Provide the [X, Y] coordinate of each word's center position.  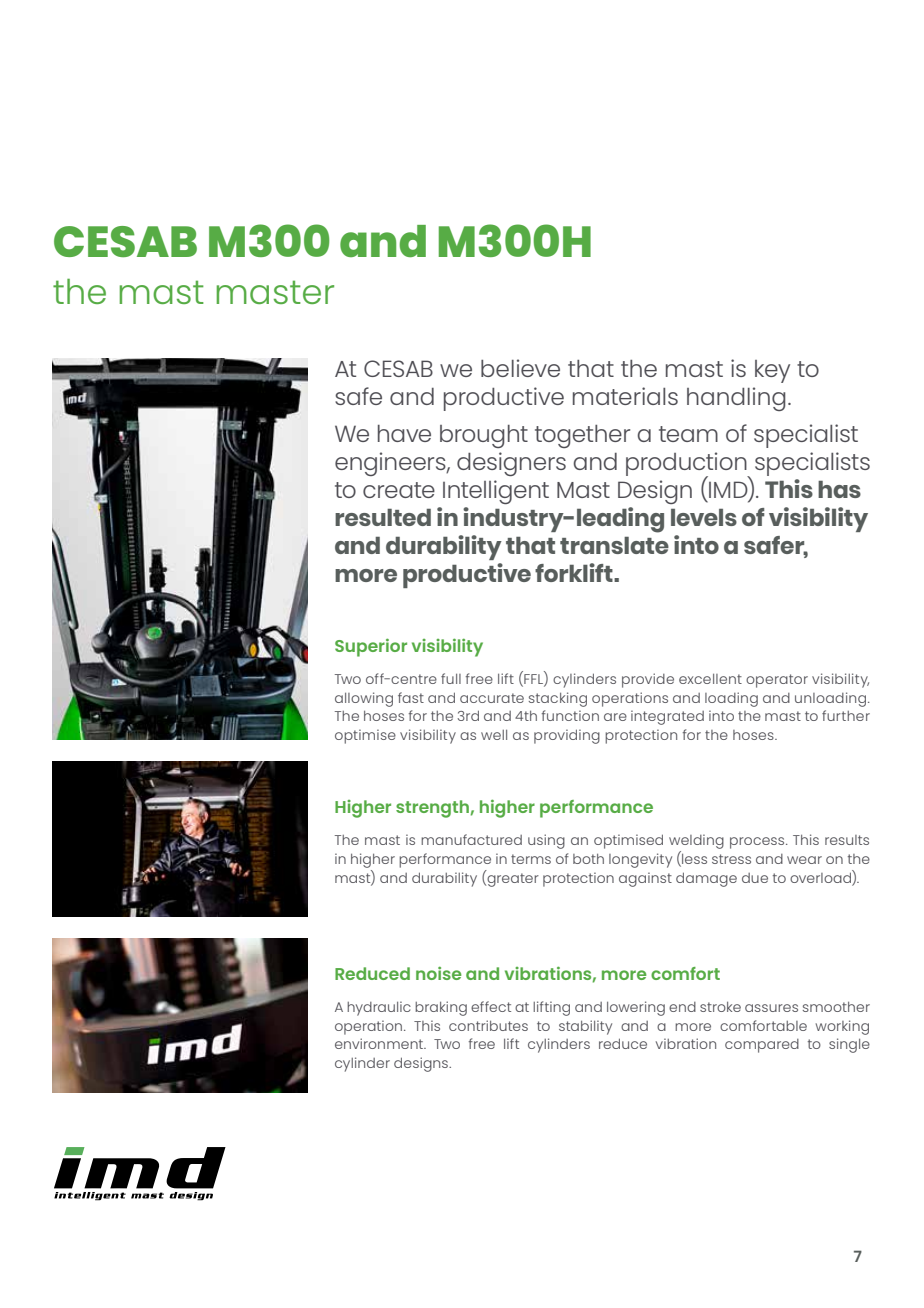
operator [777, 681]
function [570, 715]
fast [411, 697]
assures [771, 1008]
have [404, 433]
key [772, 371]
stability [585, 1027]
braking [441, 1008]
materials [625, 396]
